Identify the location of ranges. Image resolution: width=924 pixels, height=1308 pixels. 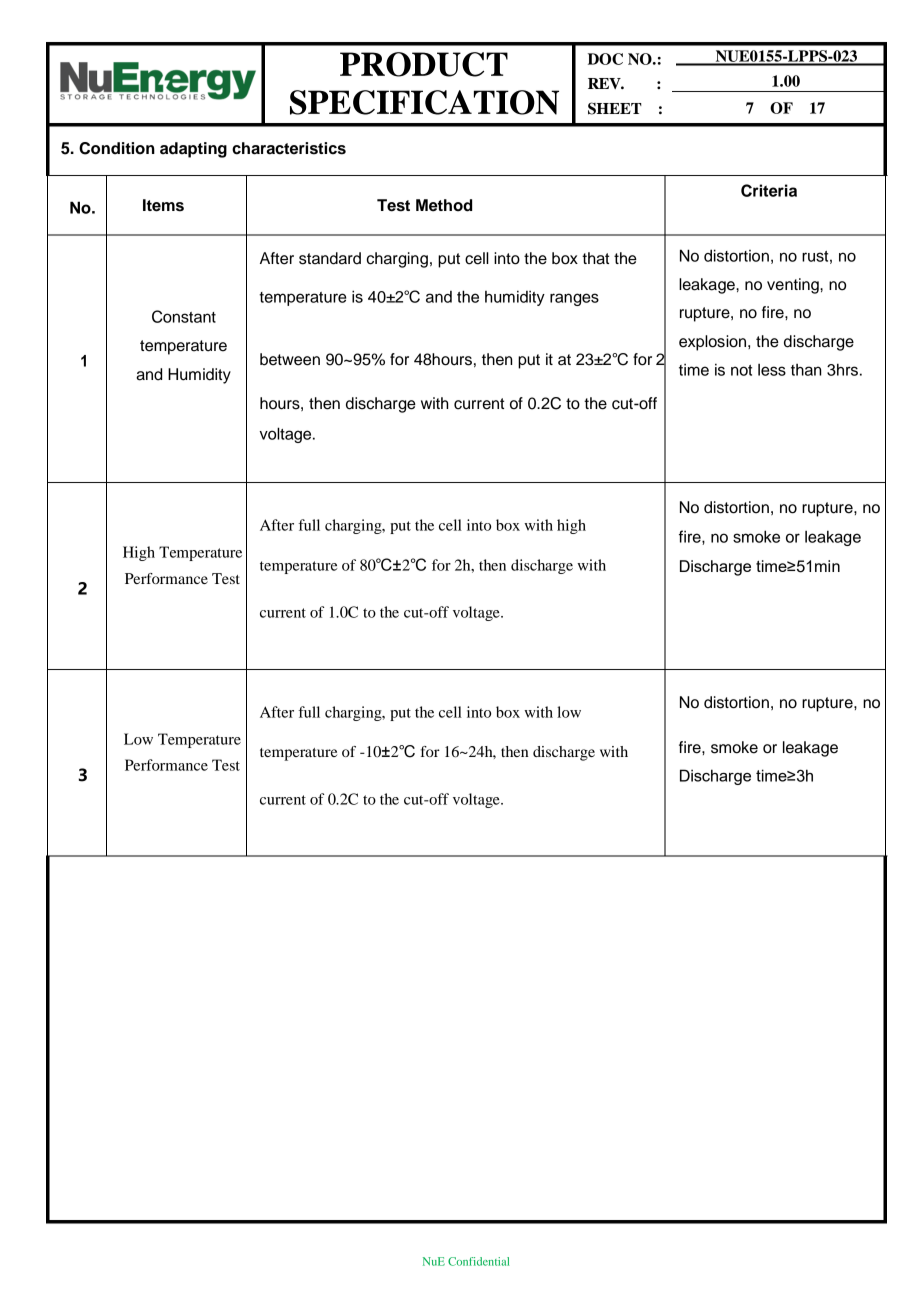
(574, 299).
